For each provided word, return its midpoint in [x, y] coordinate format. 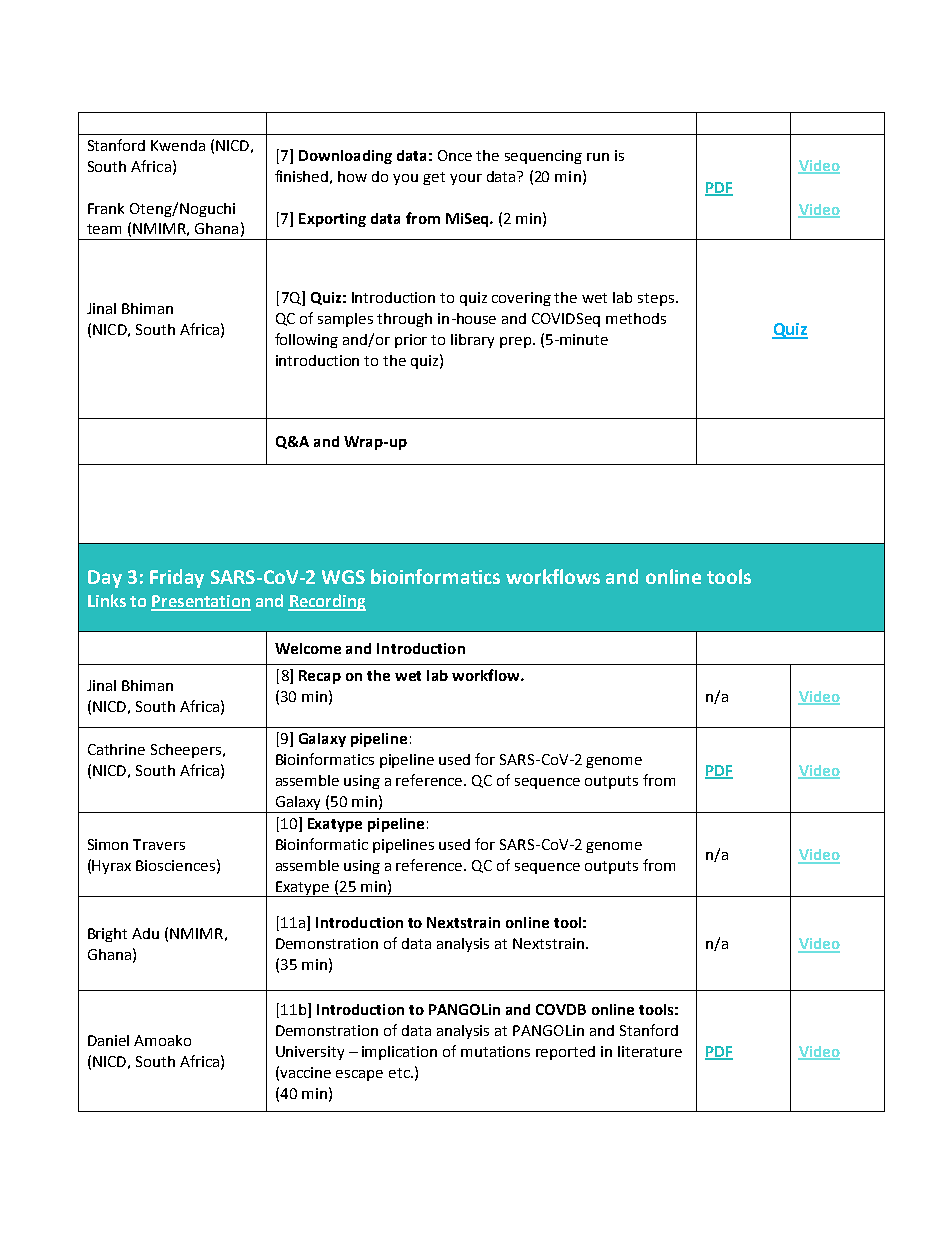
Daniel [108, 1040]
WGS [343, 577]
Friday [177, 578]
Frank [106, 208]
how [352, 176]
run [598, 157]
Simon [108, 844]
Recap [320, 677]
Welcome [308, 648]
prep [515, 342]
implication [399, 1053]
